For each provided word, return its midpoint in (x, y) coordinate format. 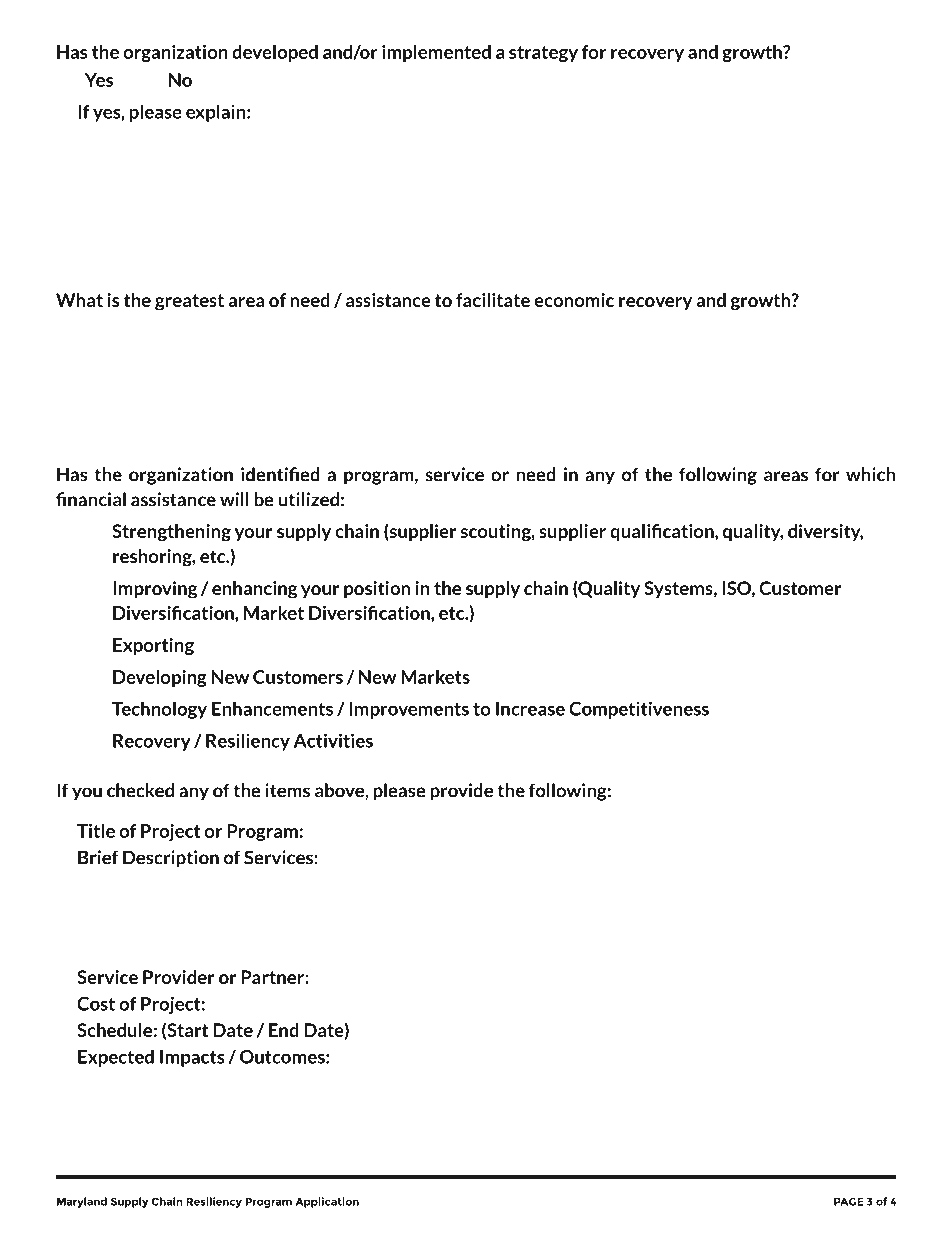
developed (275, 53)
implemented (436, 53)
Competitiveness (639, 710)
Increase (530, 709)
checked (140, 790)
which (870, 474)
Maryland (82, 1202)
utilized (308, 499)
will (234, 499)
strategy (543, 54)
